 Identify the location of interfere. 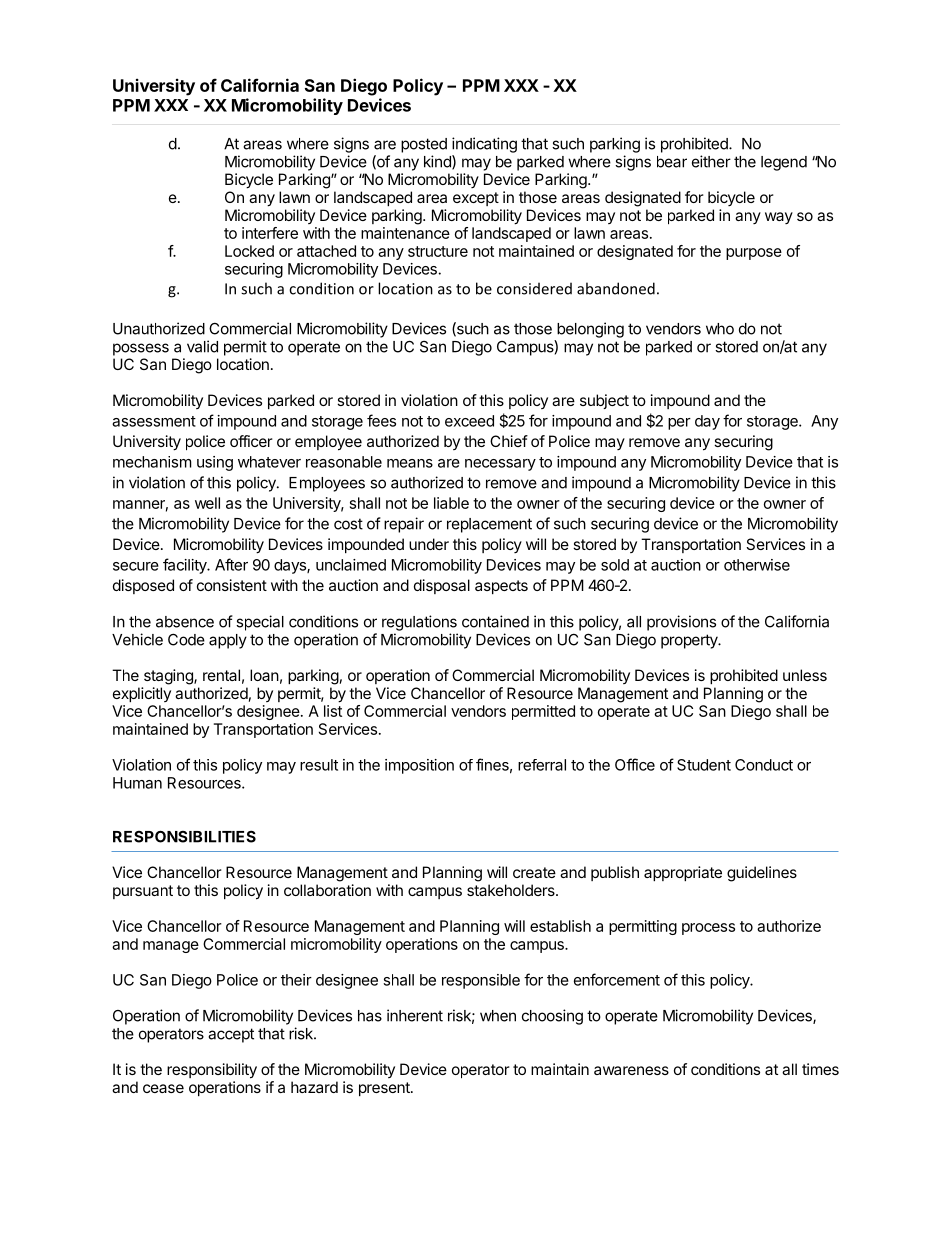
(270, 233).
